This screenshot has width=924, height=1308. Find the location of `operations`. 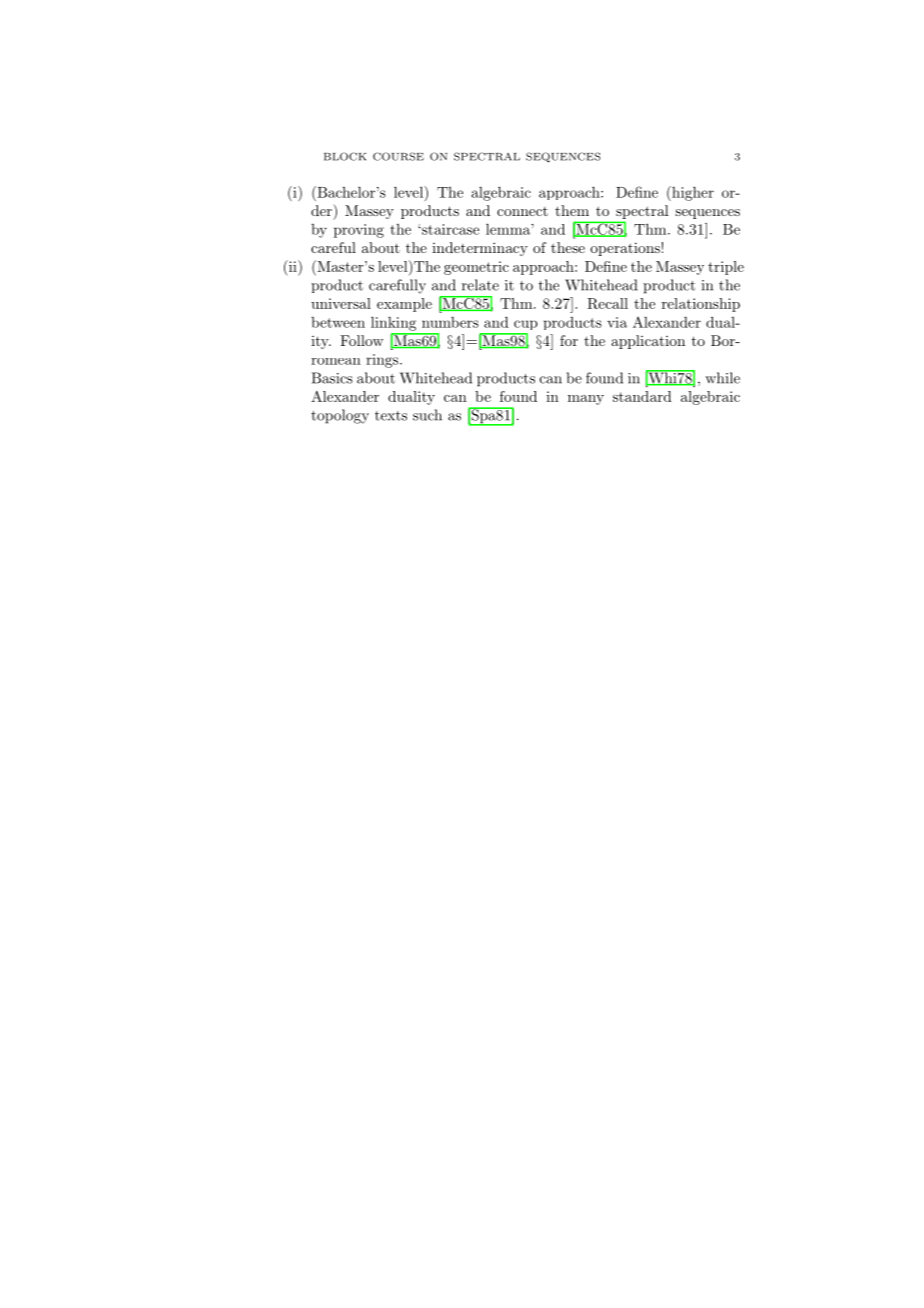

operations is located at coordinates (625, 249).
